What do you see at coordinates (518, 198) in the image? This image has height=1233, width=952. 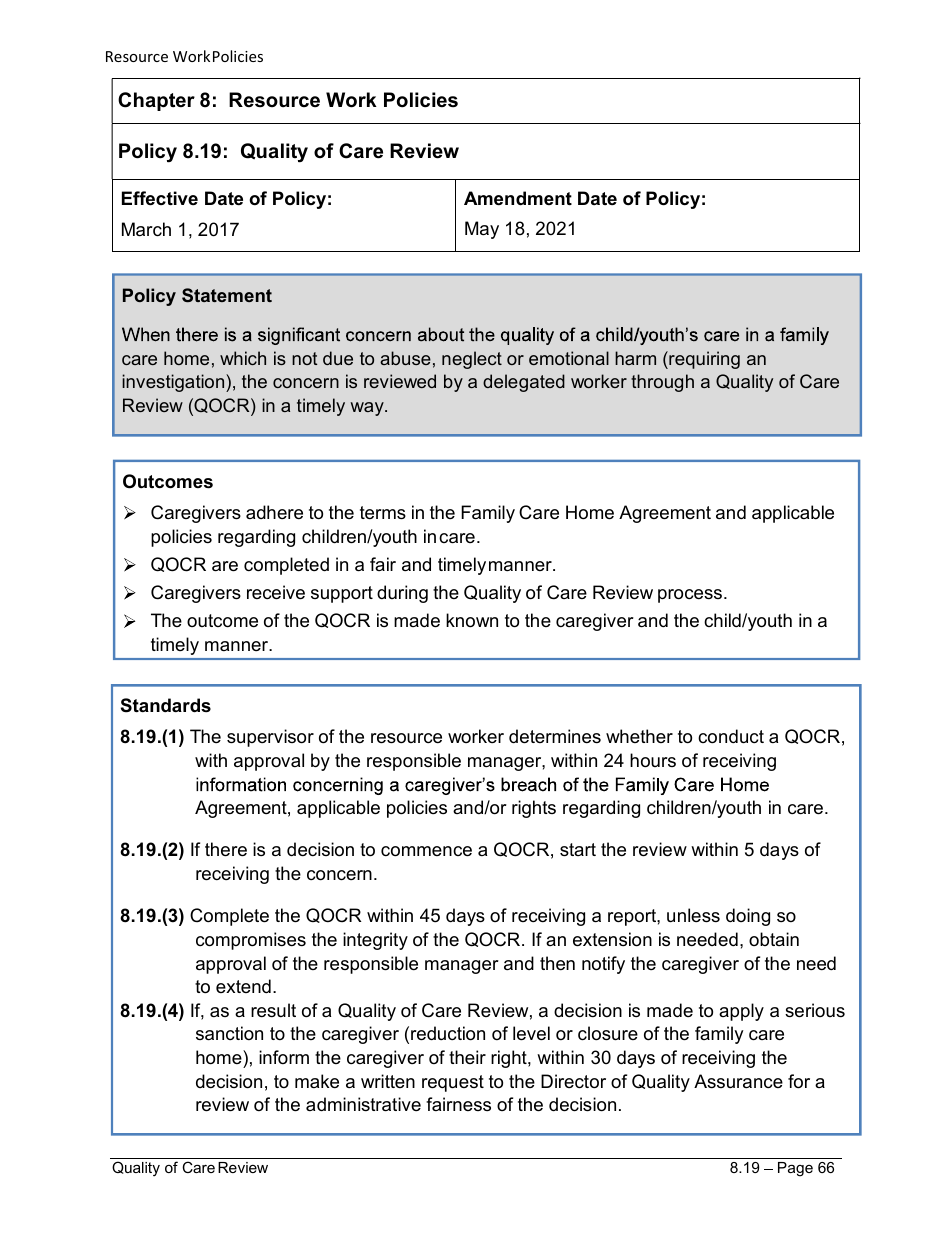 I see `Amendment` at bounding box center [518, 198].
